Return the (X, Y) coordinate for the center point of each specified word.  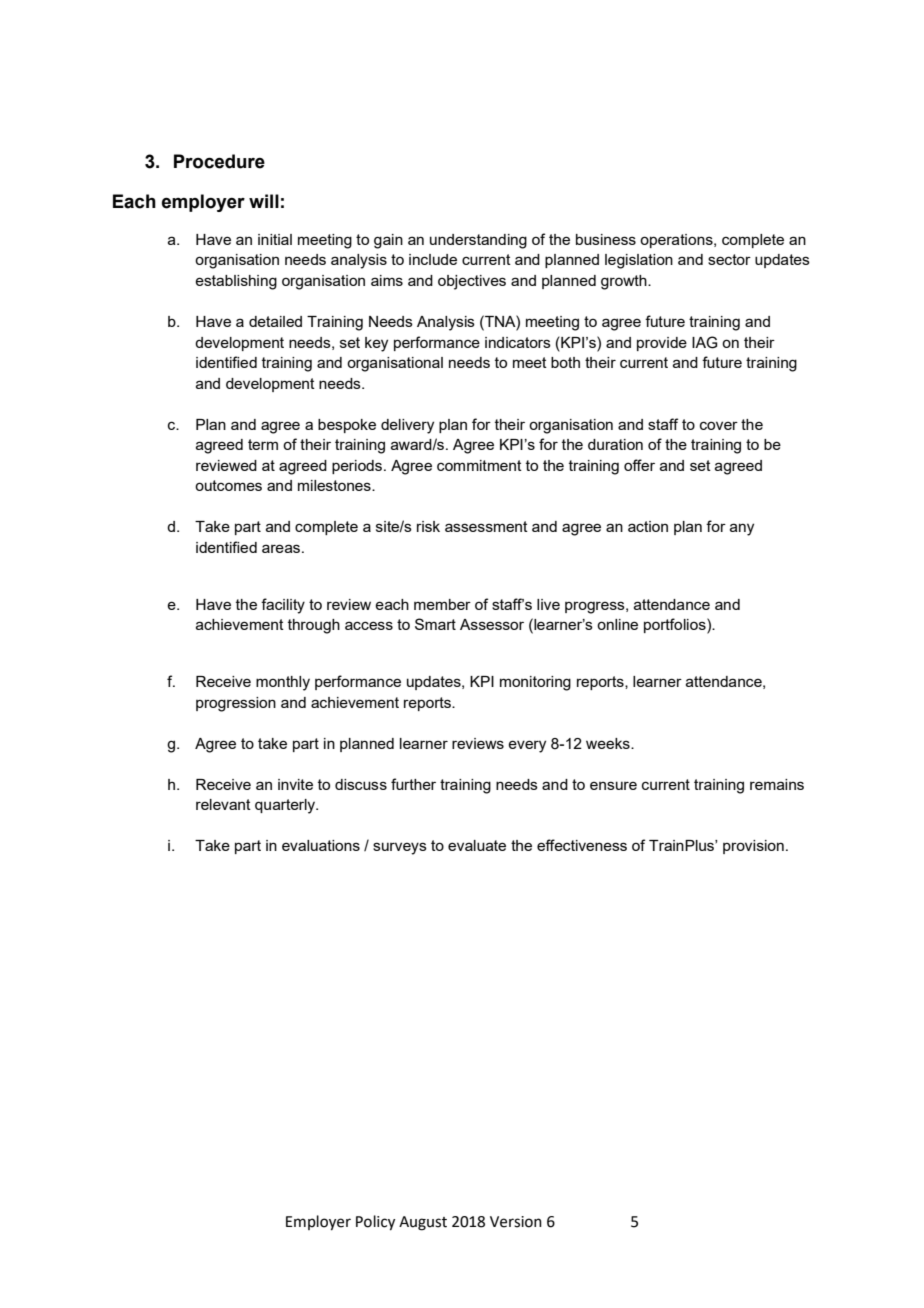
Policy (375, 1223)
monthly (283, 683)
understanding (478, 241)
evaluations (321, 845)
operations (677, 241)
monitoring (535, 683)
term (263, 444)
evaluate (477, 845)
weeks (609, 743)
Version (516, 1222)
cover (719, 425)
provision (753, 847)
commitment (479, 465)
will (264, 201)
